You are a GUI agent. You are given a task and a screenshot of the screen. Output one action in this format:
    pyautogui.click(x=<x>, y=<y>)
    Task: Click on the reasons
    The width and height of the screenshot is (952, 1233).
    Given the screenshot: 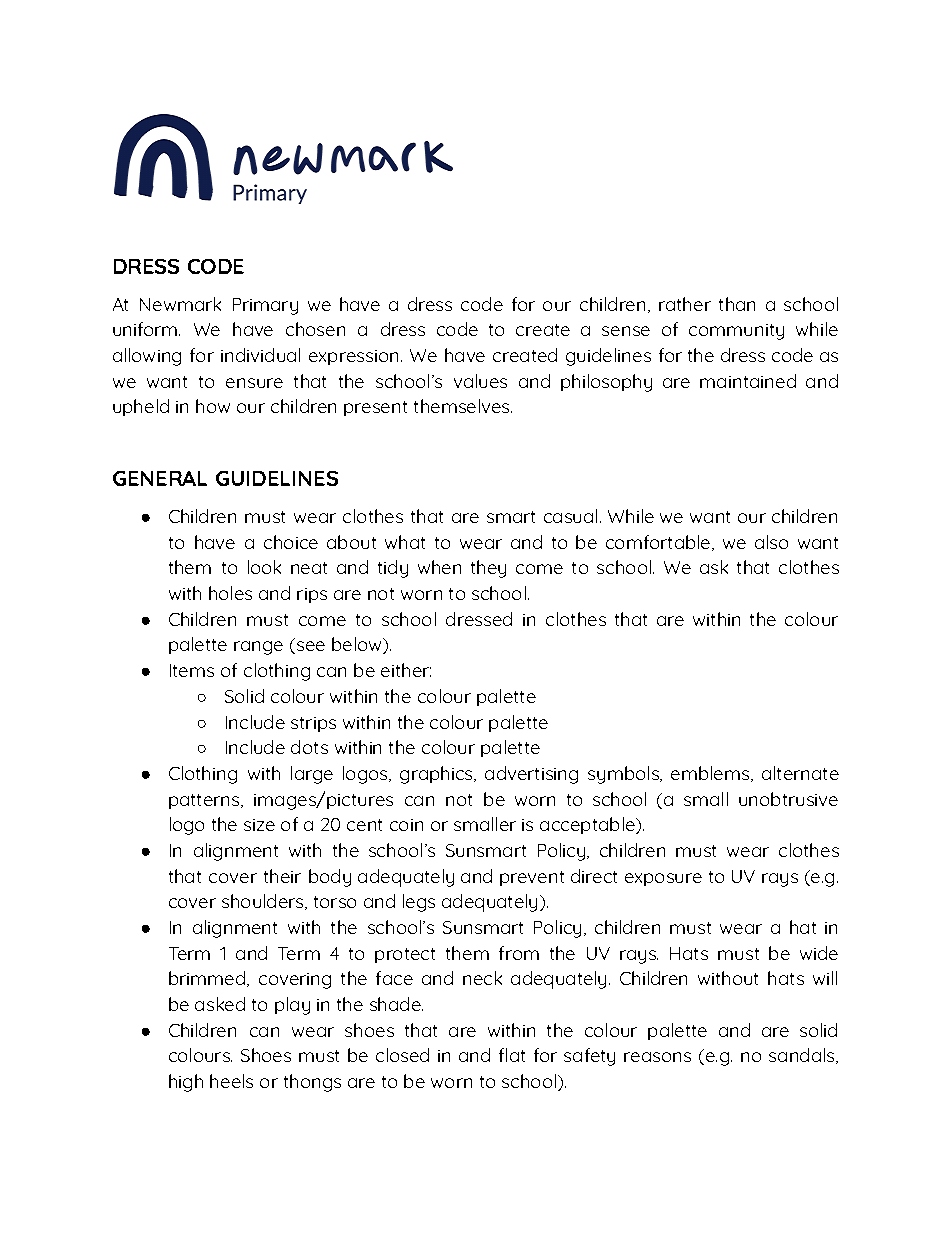 What is the action you would take?
    pyautogui.click(x=657, y=1057)
